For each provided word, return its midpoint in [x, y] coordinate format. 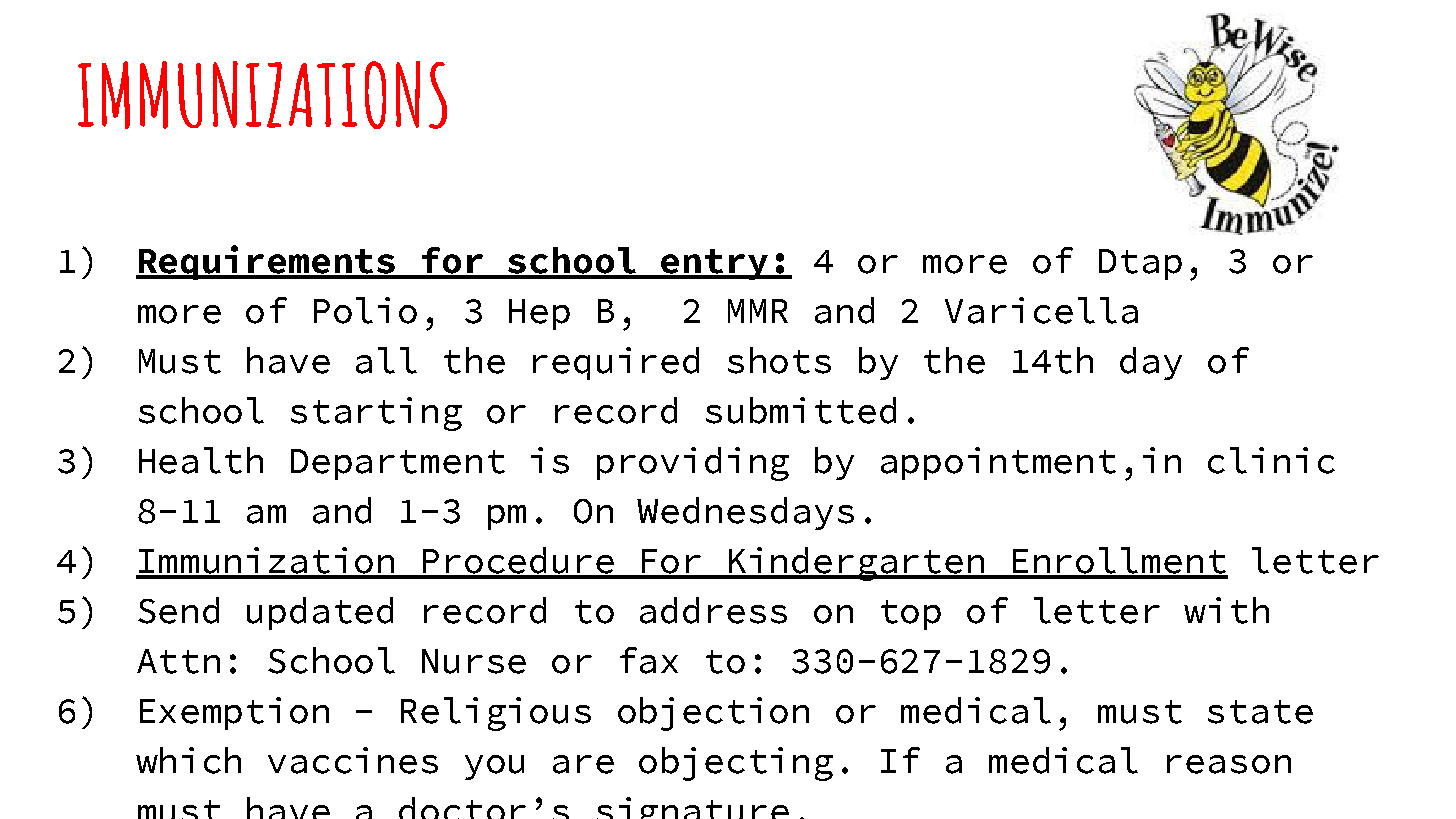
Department [398, 464]
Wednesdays [745, 513]
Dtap [1140, 264]
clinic [1271, 460]
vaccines [353, 760]
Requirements [267, 262]
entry [715, 264]
